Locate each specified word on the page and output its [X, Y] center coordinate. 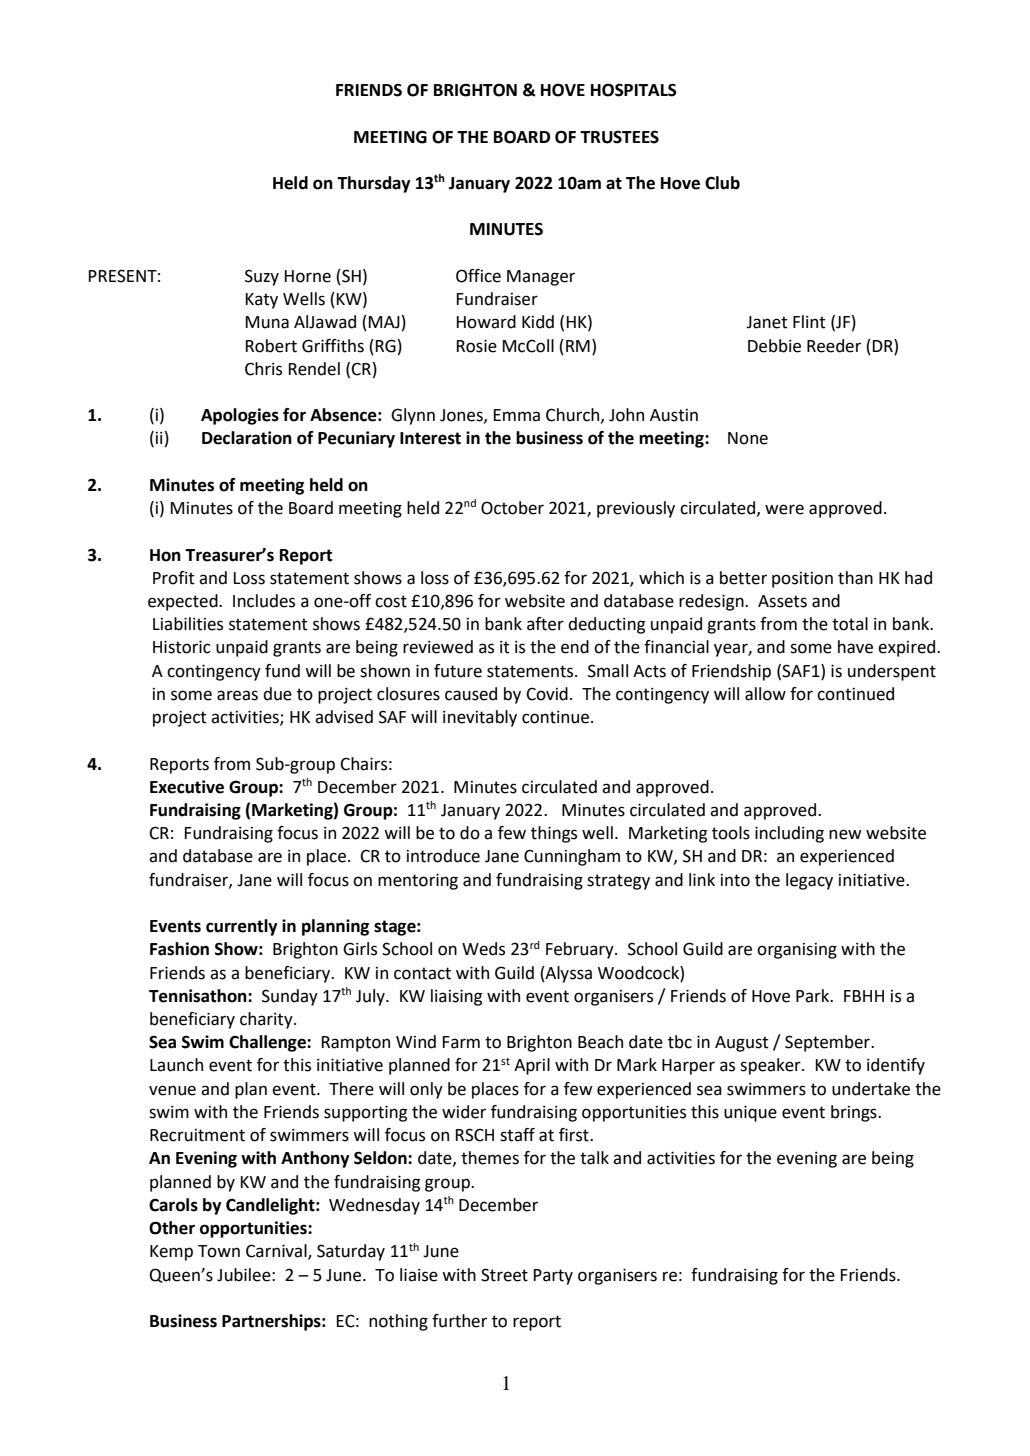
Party [553, 1277]
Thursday [374, 184]
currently [242, 927]
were [784, 509]
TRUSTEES [619, 137]
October [512, 508]
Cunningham [572, 857]
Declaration [247, 438]
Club [722, 183]
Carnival [277, 1252]
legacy [809, 881]
